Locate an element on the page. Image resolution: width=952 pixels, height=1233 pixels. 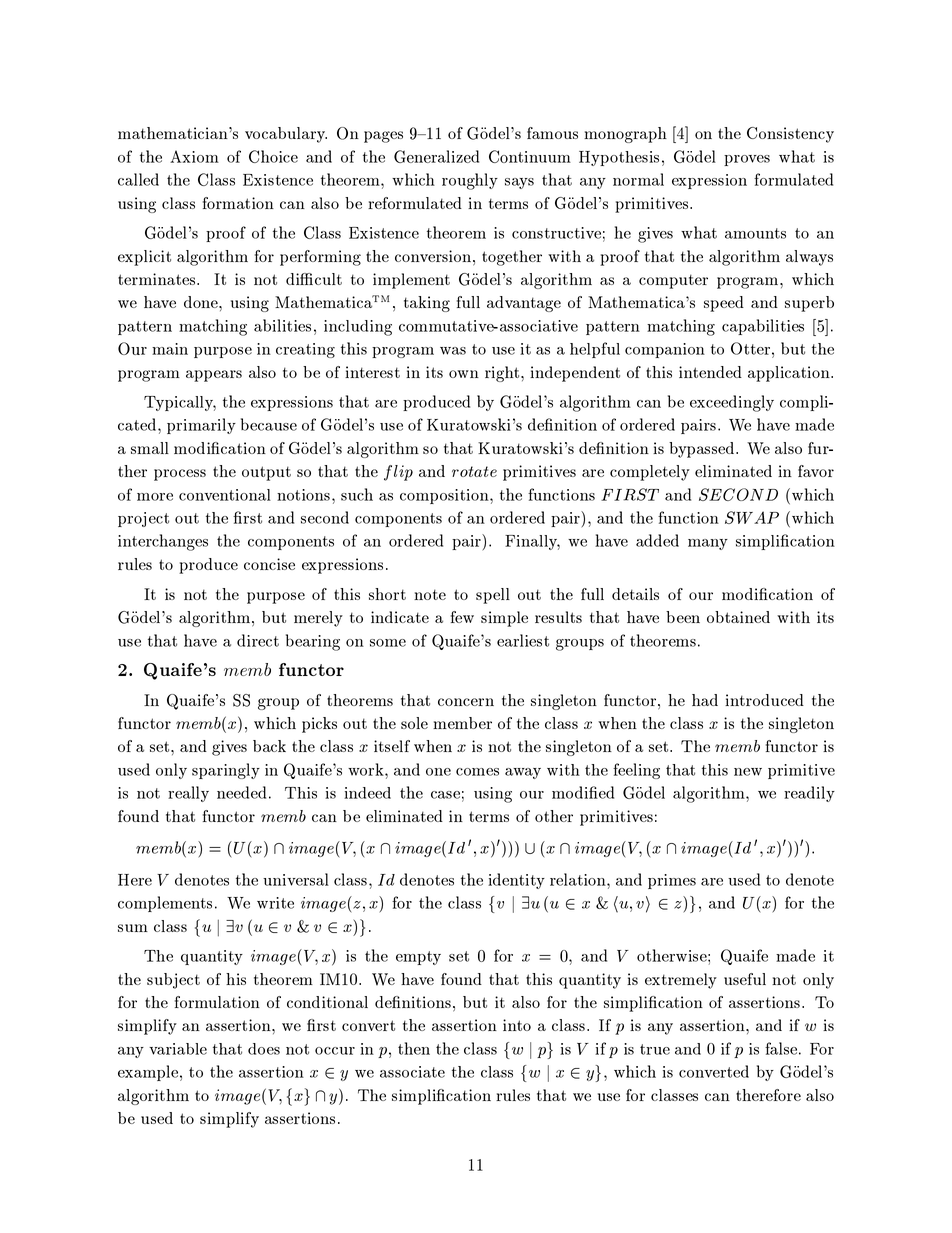
obtained is located at coordinates (738, 617).
